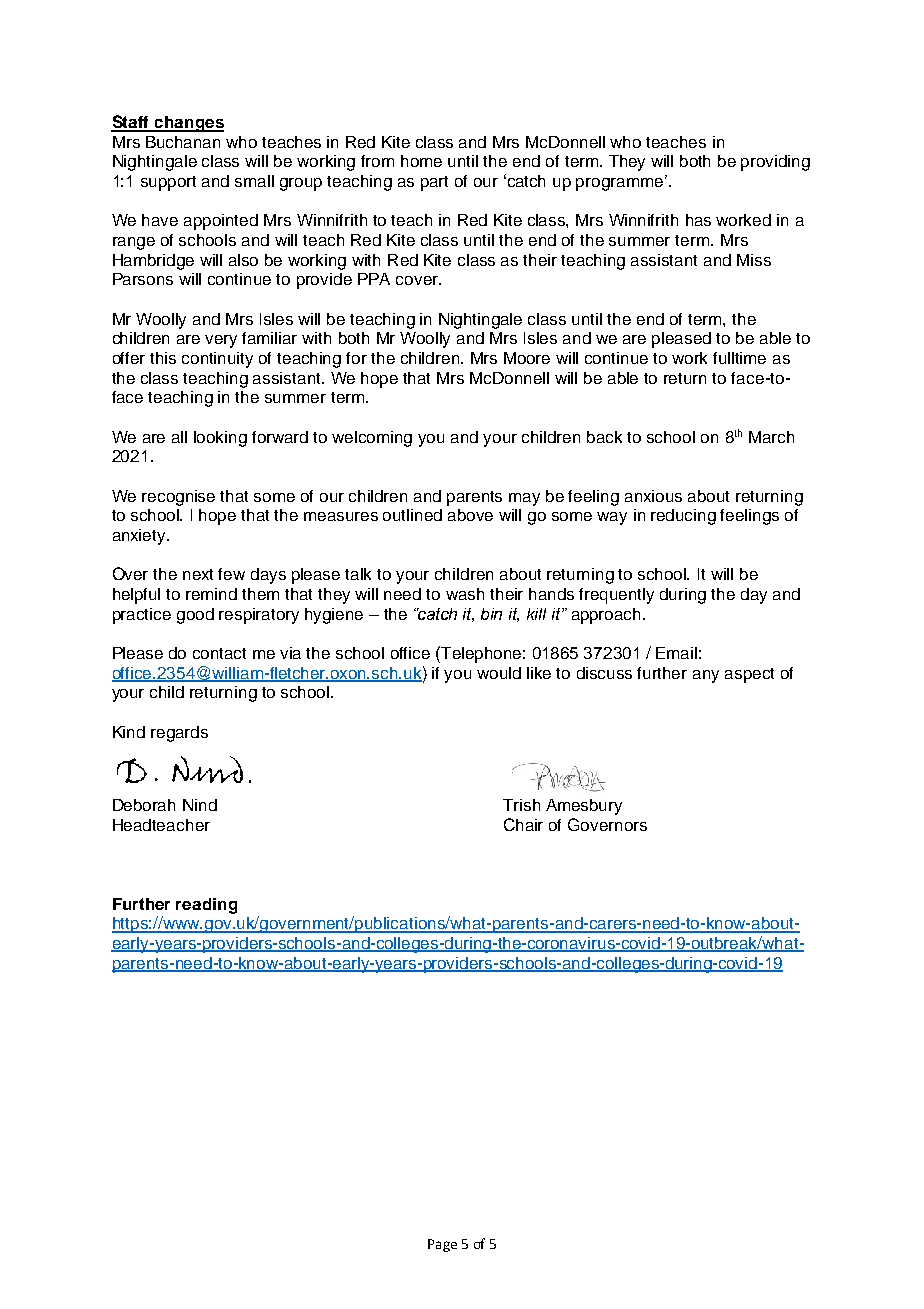  What do you see at coordinates (219, 653) in the document?
I see `contact` at bounding box center [219, 653].
